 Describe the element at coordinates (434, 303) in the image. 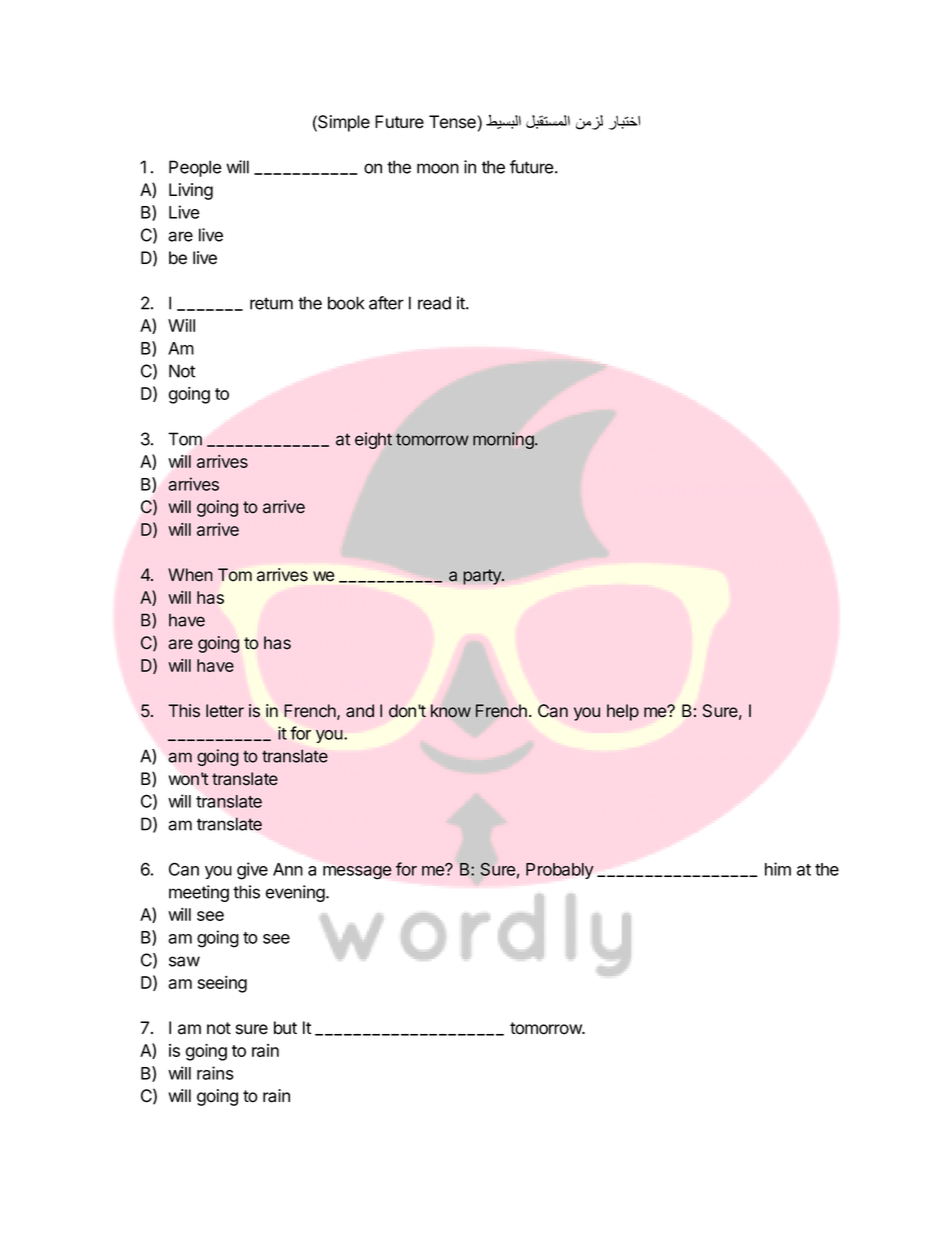

I see `read` at that location.
